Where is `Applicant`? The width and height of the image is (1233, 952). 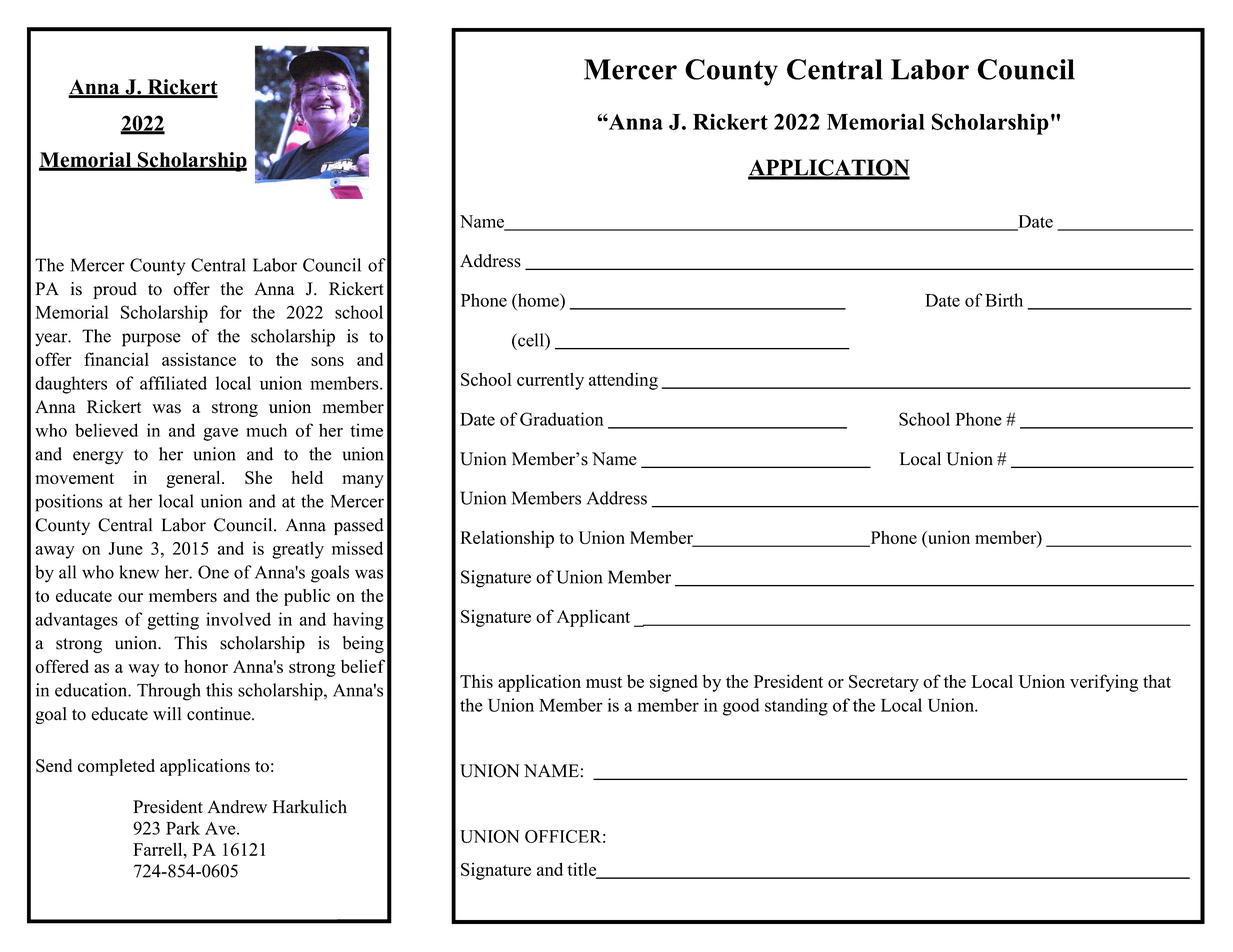 Applicant is located at coordinates (593, 618).
